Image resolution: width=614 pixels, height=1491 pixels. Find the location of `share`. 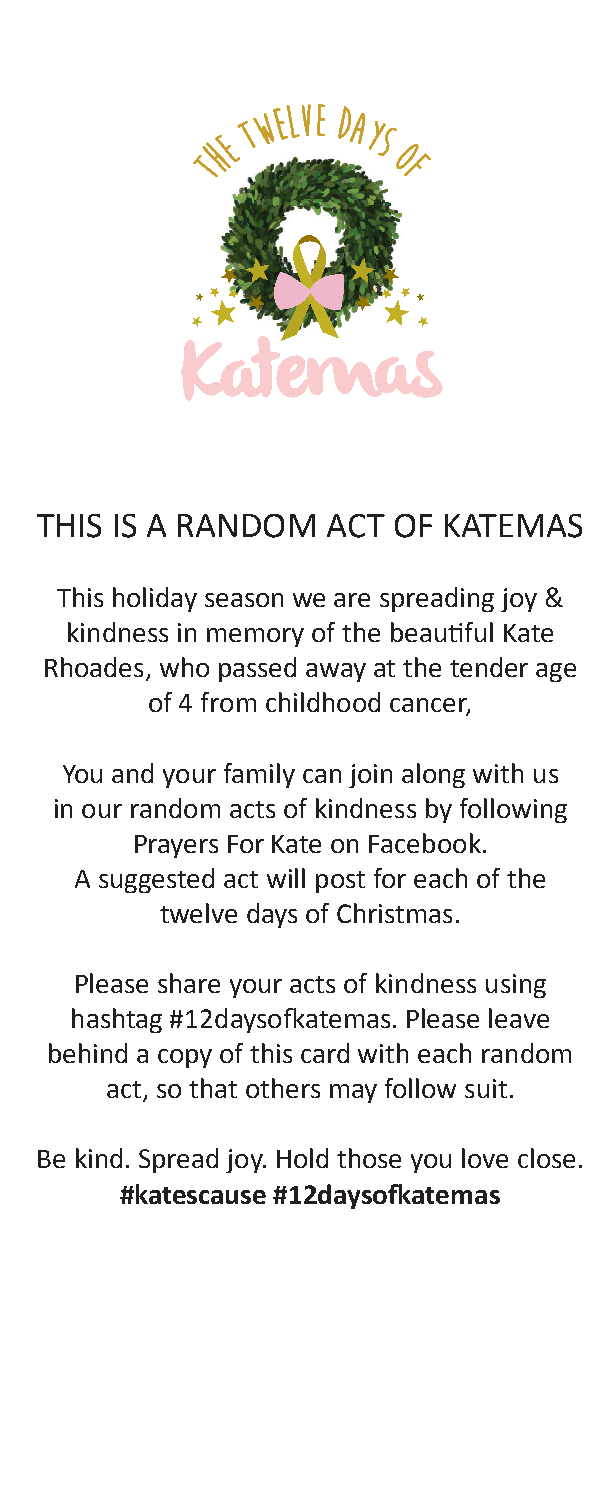

share is located at coordinates (189, 983).
